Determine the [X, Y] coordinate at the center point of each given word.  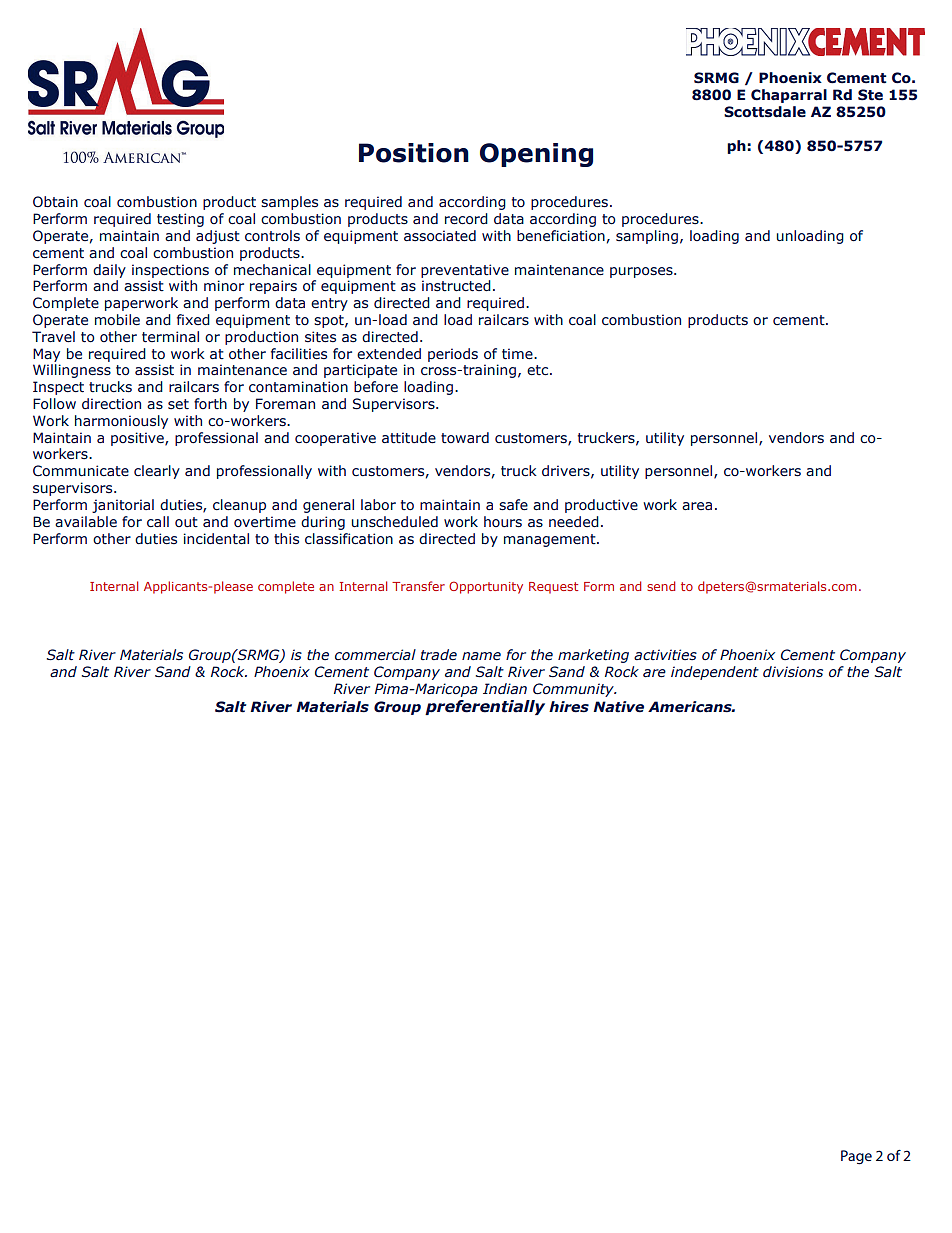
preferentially [485, 707]
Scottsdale [765, 112]
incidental [216, 539]
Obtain [55, 201]
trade [439, 655]
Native [618, 707]
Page [856, 1157]
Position [414, 153]
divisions [793, 672]
